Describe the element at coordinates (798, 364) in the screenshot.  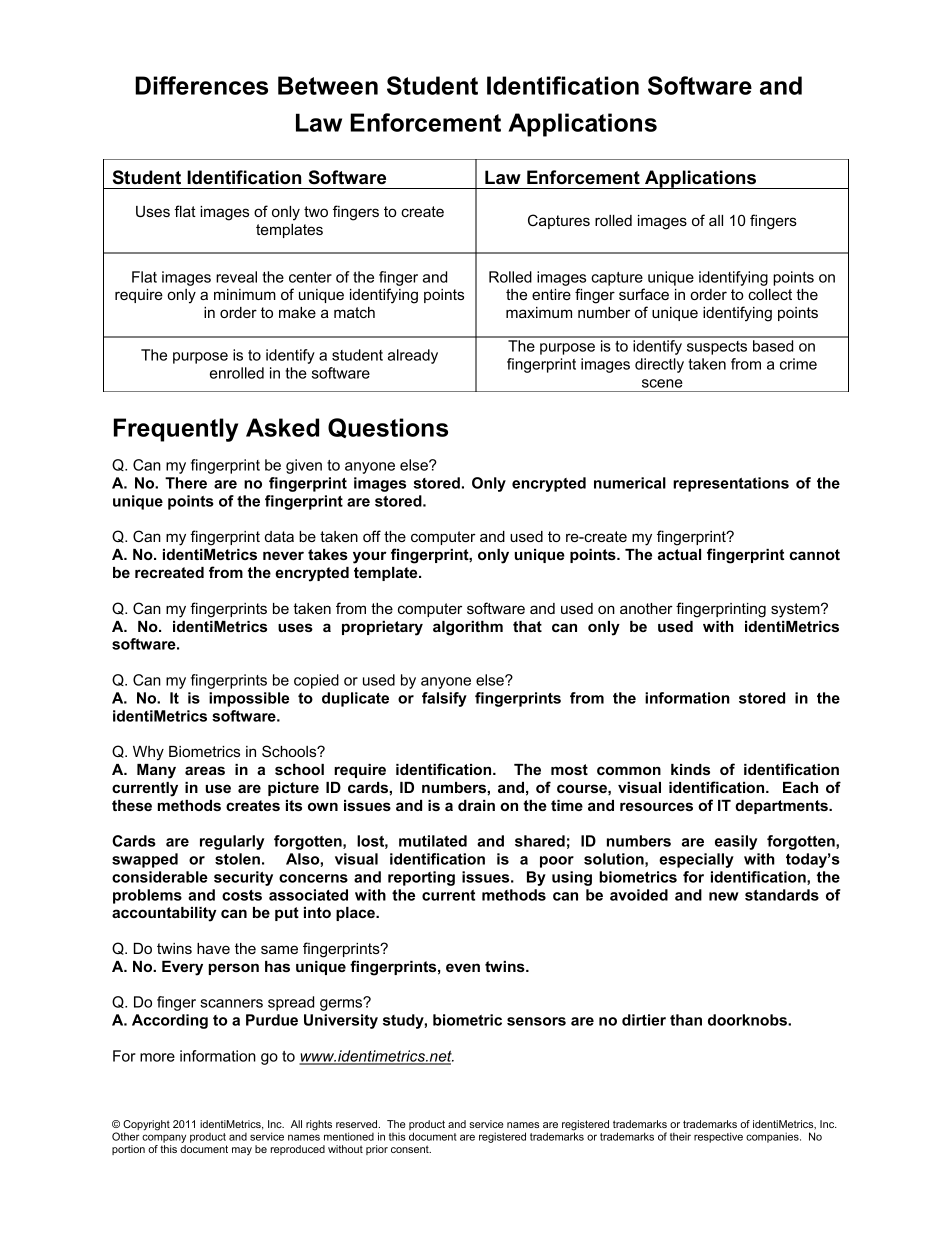
I see `crime` at that location.
